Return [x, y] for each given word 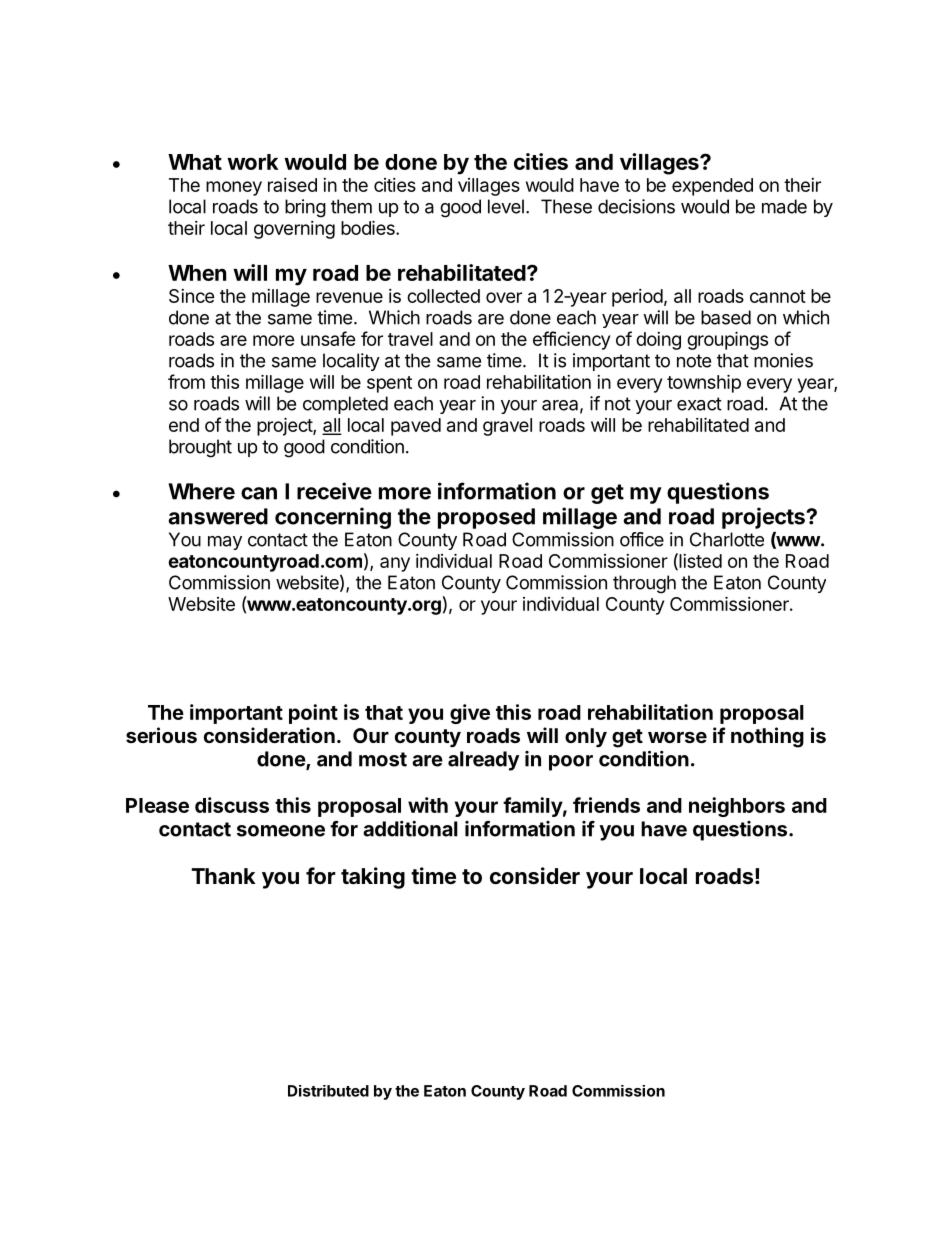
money [234, 188]
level [506, 206]
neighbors [737, 807]
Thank [223, 876]
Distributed [328, 1091]
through [644, 584]
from [186, 381]
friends [606, 805]
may [225, 543]
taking [373, 878]
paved [416, 427]
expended [712, 187]
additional [410, 829]
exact [699, 404]
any [395, 564]
